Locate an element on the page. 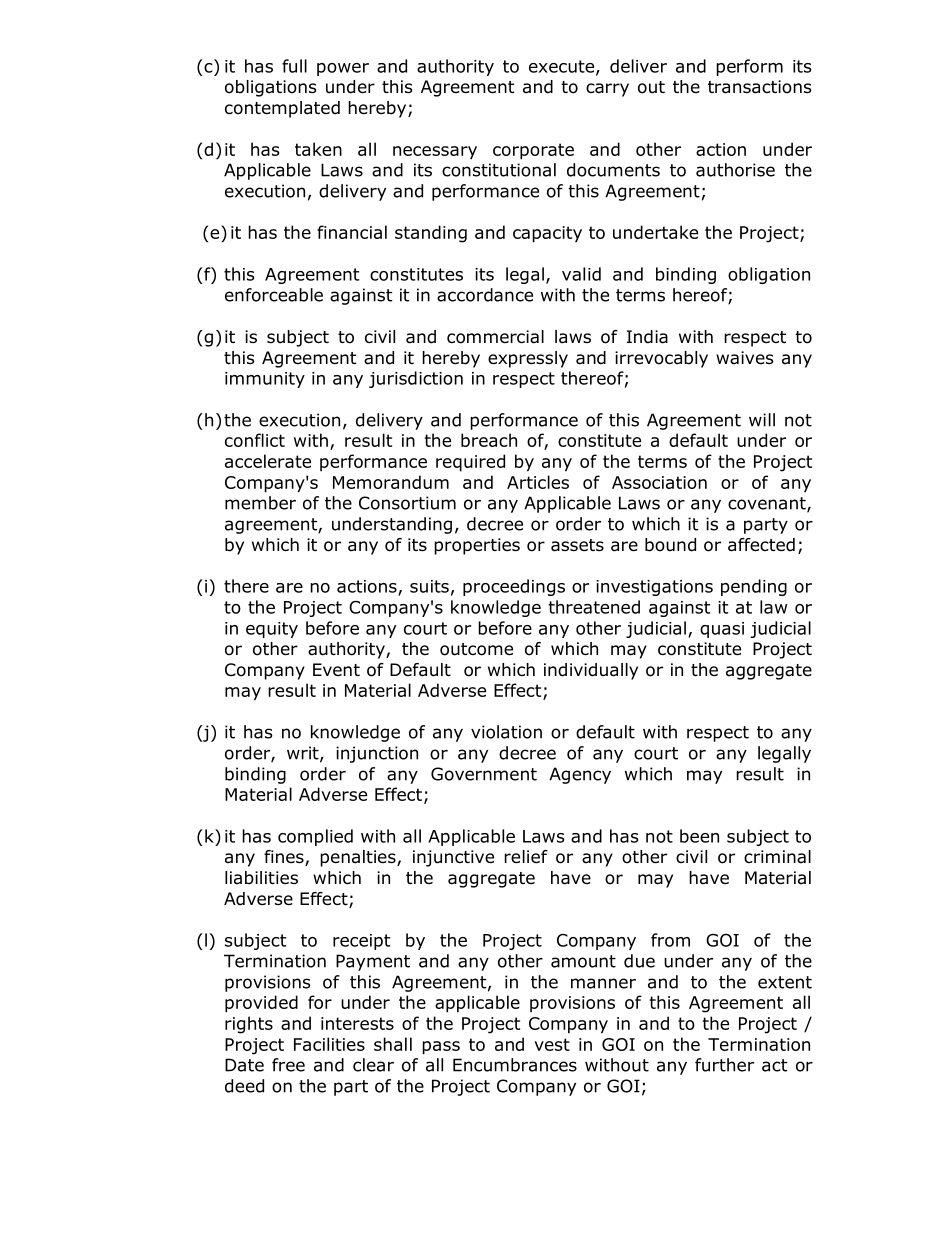  pending is located at coordinates (754, 587).
